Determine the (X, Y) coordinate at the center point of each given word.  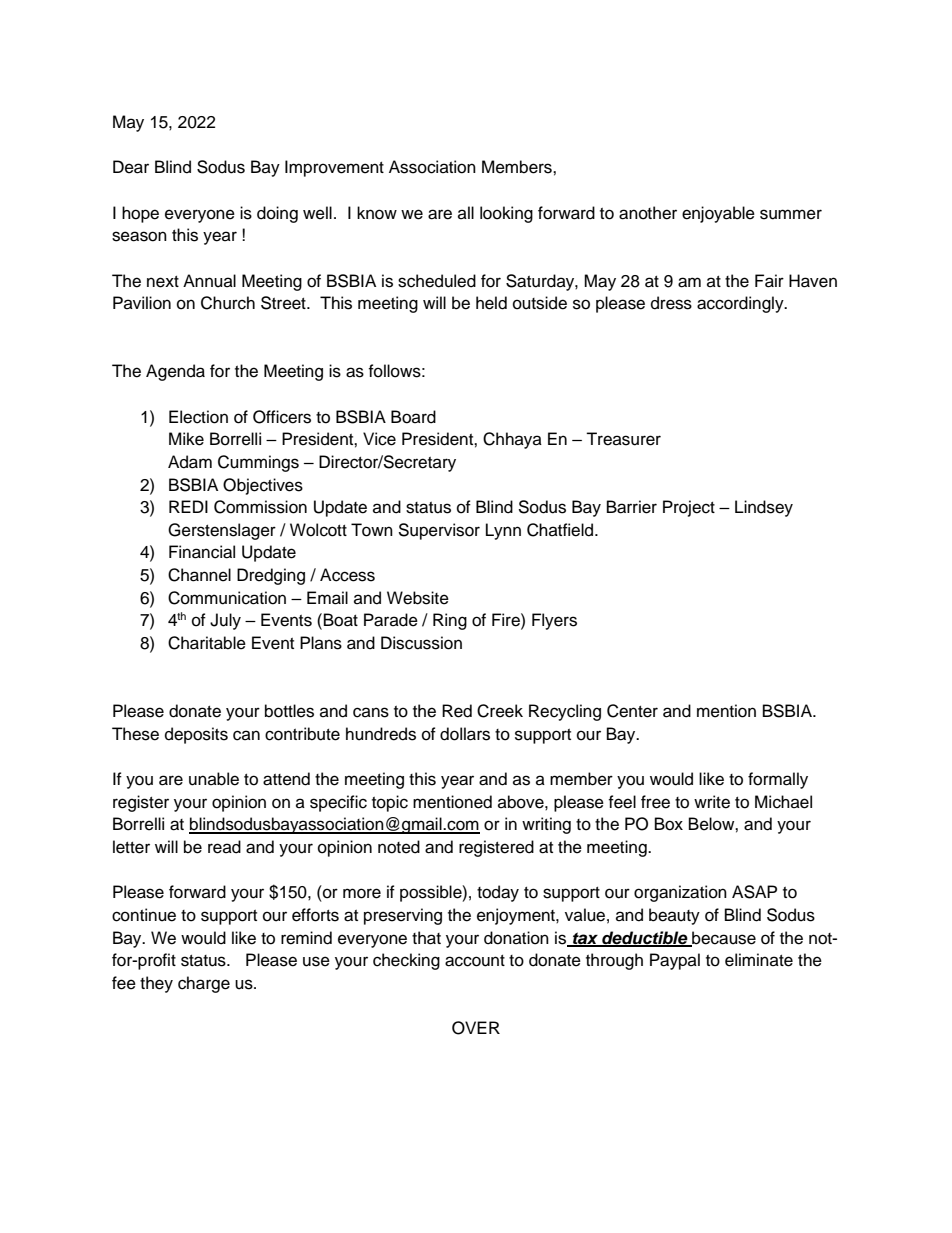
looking (506, 214)
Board (413, 417)
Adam (190, 462)
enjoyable (718, 214)
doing (277, 214)
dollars (465, 734)
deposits (196, 735)
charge (204, 984)
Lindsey (764, 508)
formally (778, 780)
